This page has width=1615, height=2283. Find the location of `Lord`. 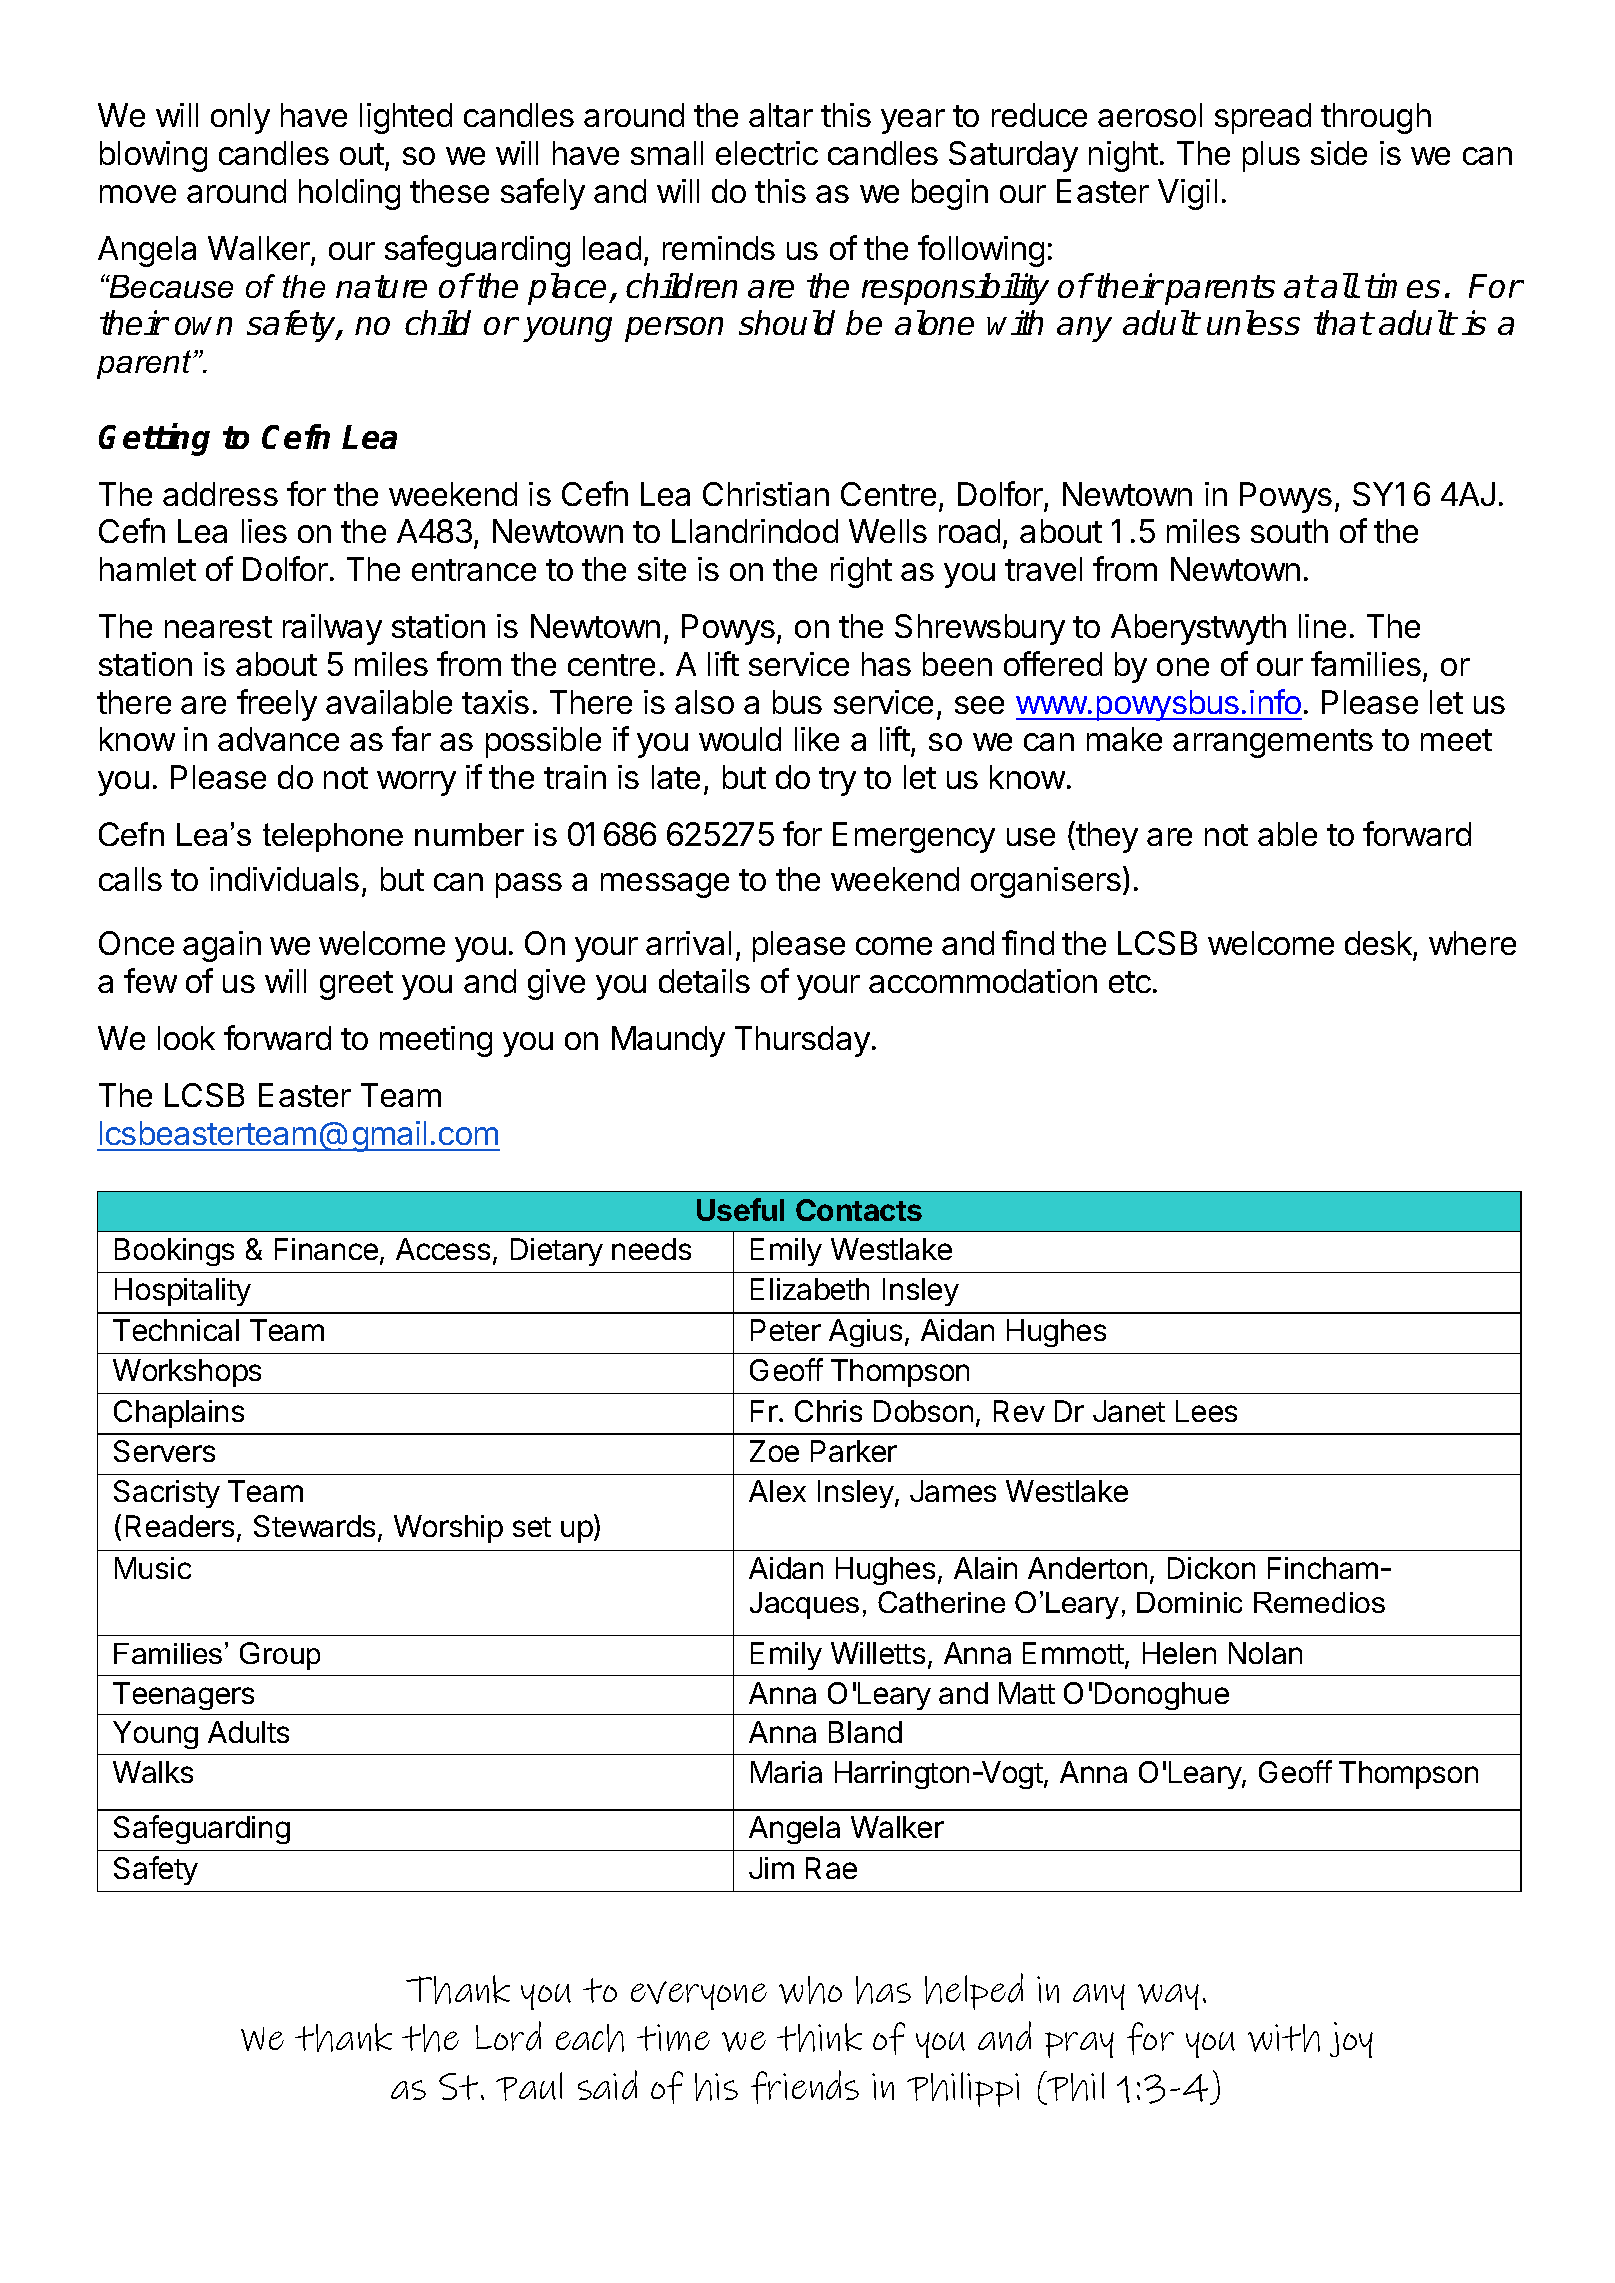

Lord is located at coordinates (508, 2036).
